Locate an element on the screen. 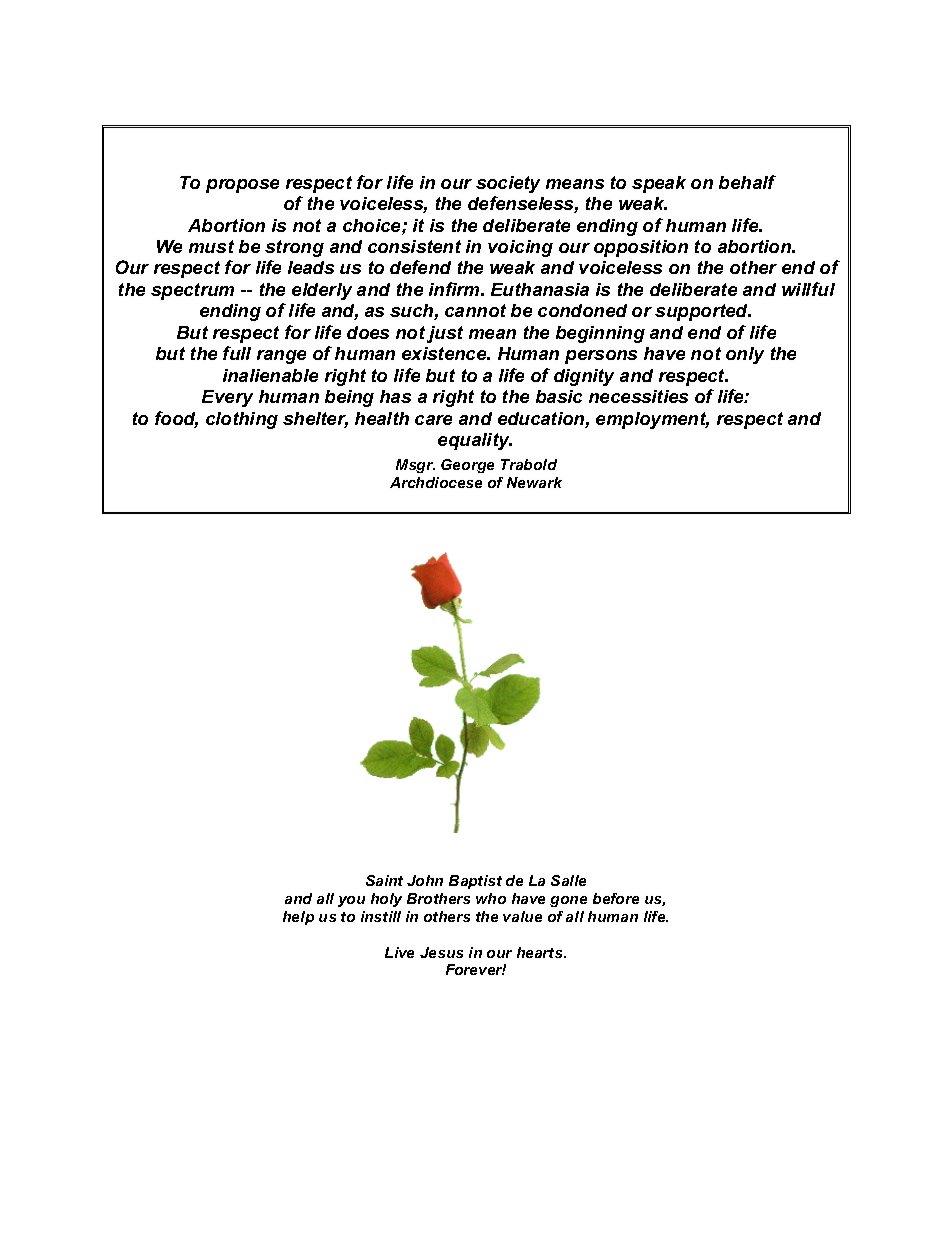  Salle is located at coordinates (568, 880).
